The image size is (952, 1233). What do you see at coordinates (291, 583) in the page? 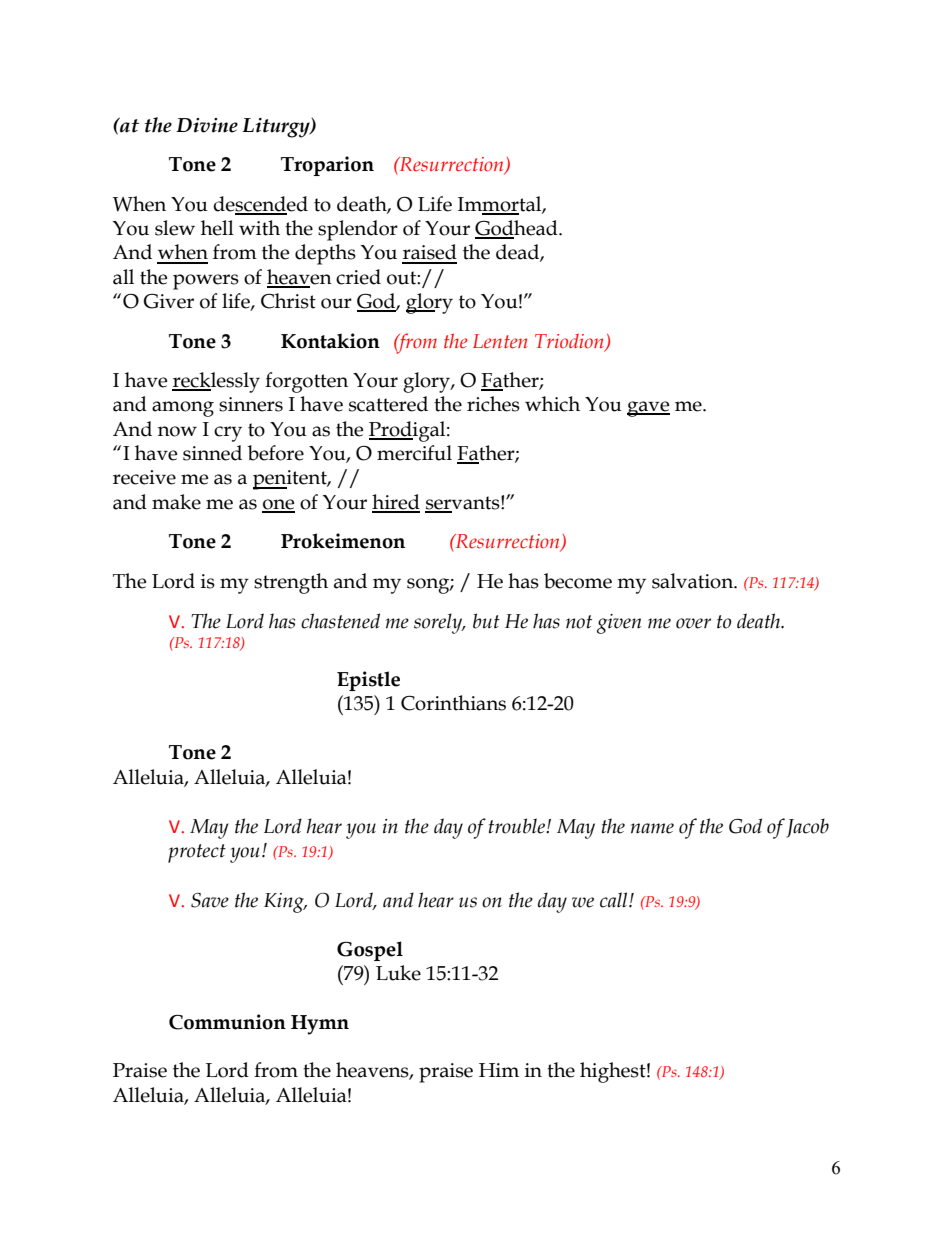
I see `strength` at bounding box center [291, 583].
